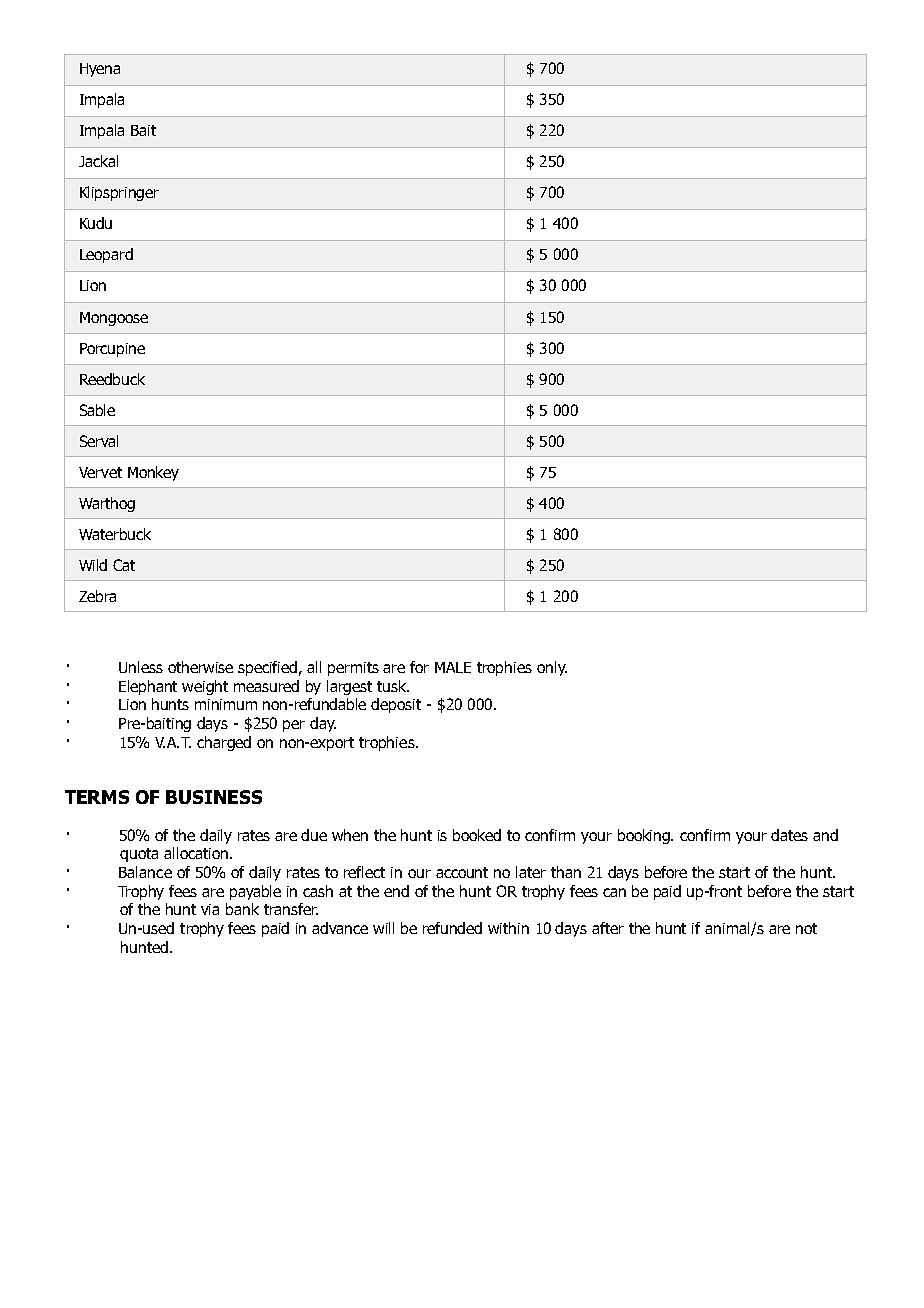  I want to click on refunded, so click(452, 928).
